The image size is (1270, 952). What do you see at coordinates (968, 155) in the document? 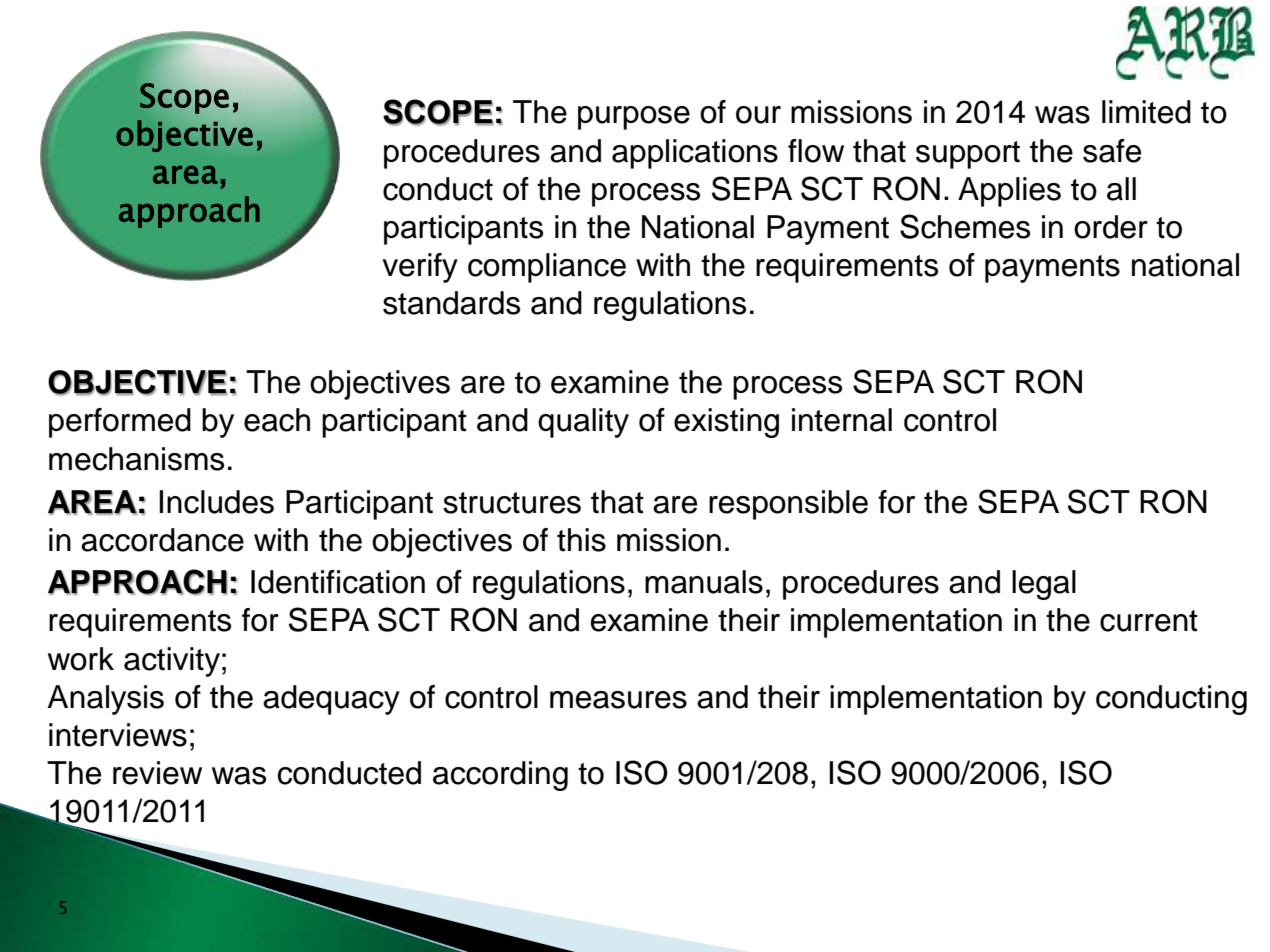
I see `support` at bounding box center [968, 155].
